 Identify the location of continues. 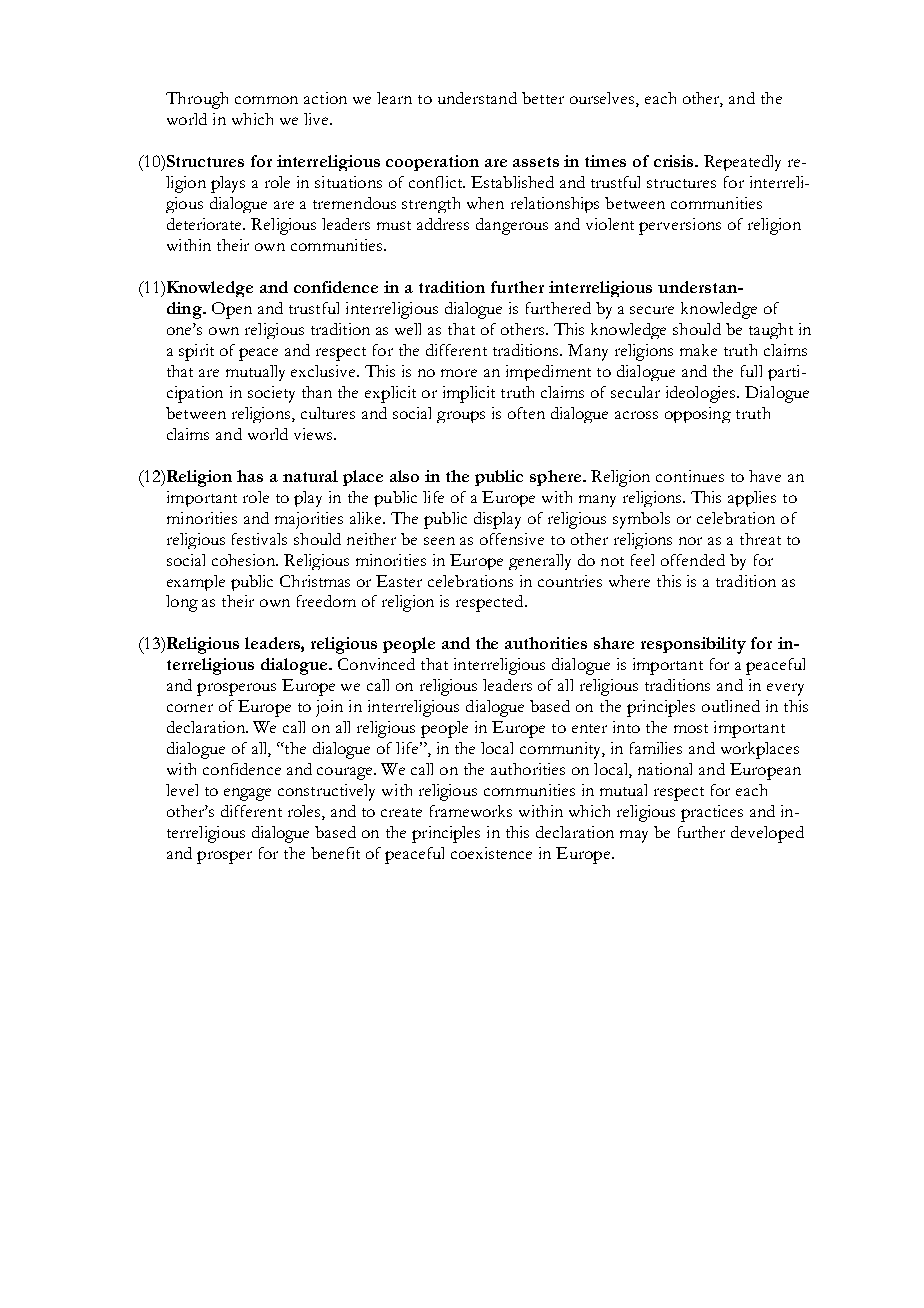
(690, 476).
